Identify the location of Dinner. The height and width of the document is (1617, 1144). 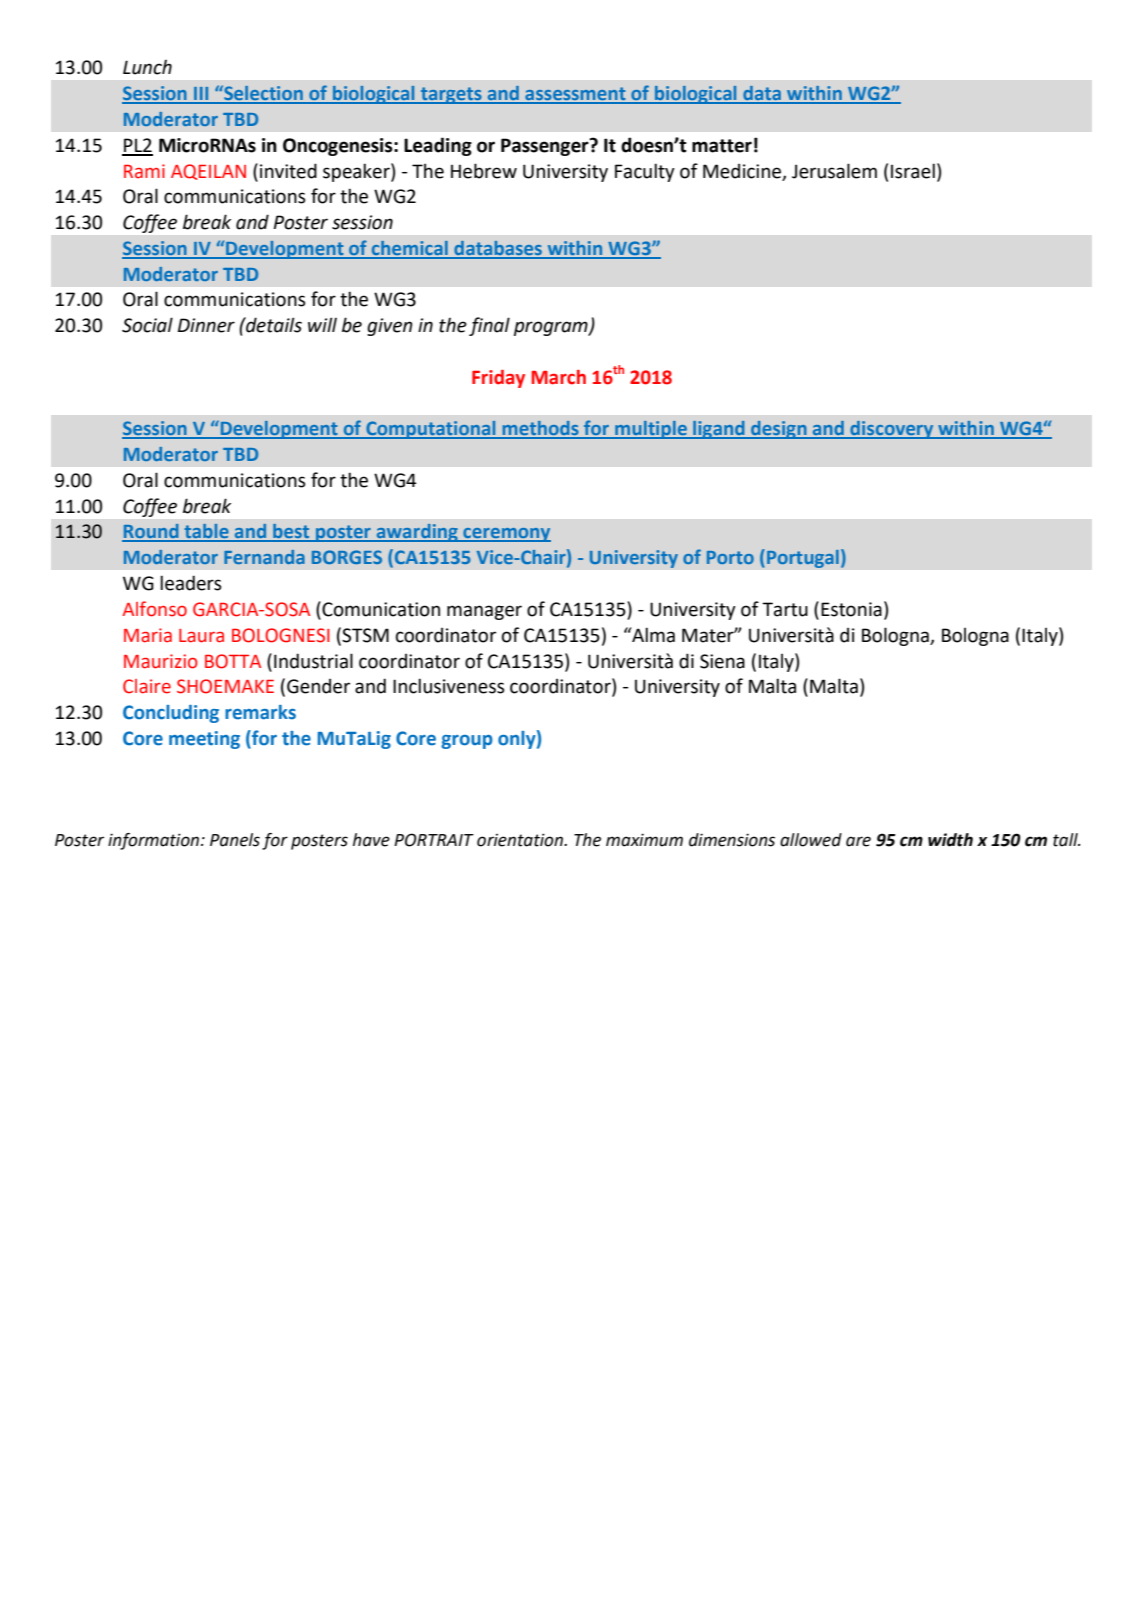
(206, 325).
